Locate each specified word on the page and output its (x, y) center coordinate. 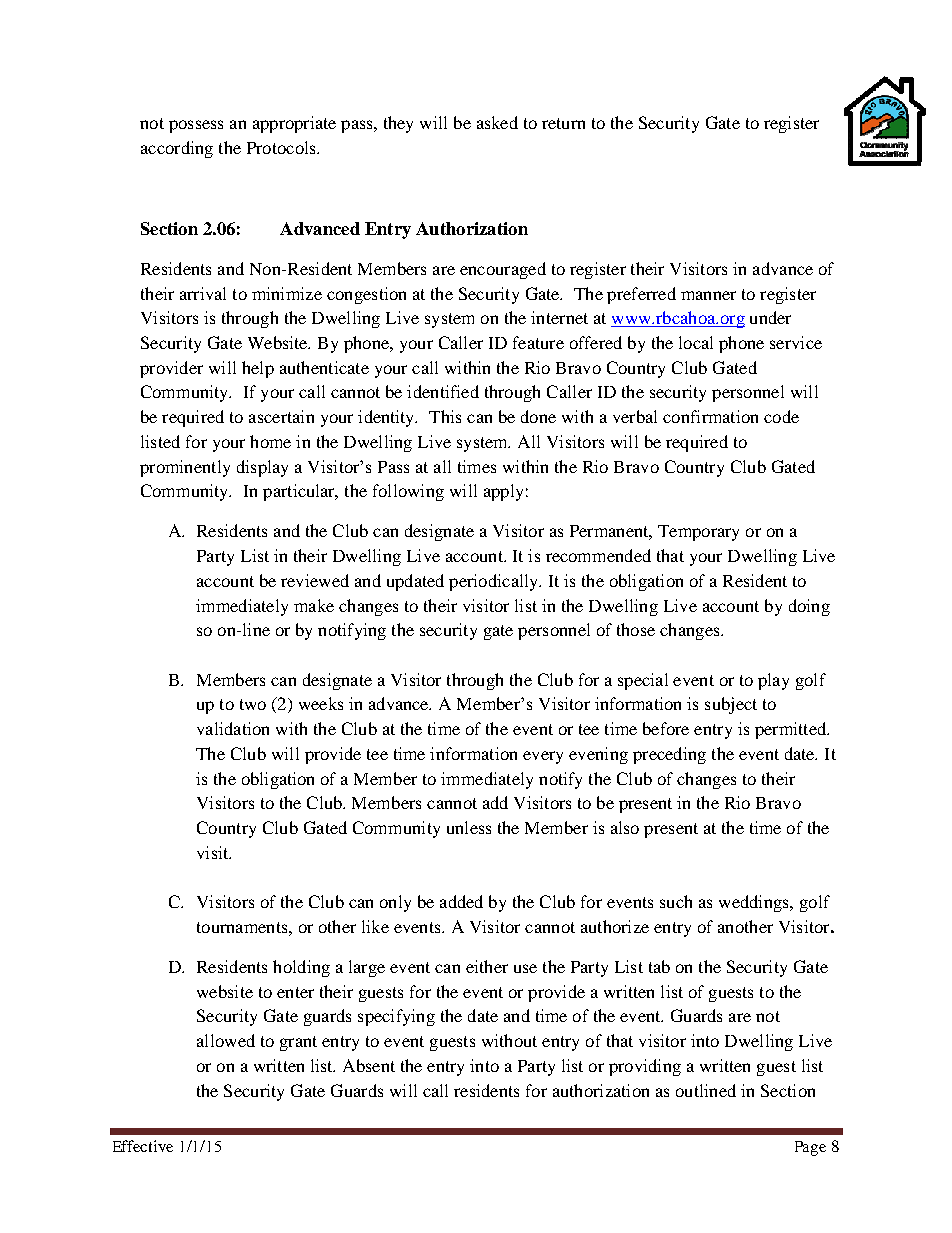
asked (497, 122)
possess (196, 126)
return (563, 123)
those (636, 629)
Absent (369, 1065)
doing (809, 607)
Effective (143, 1146)
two (253, 704)
